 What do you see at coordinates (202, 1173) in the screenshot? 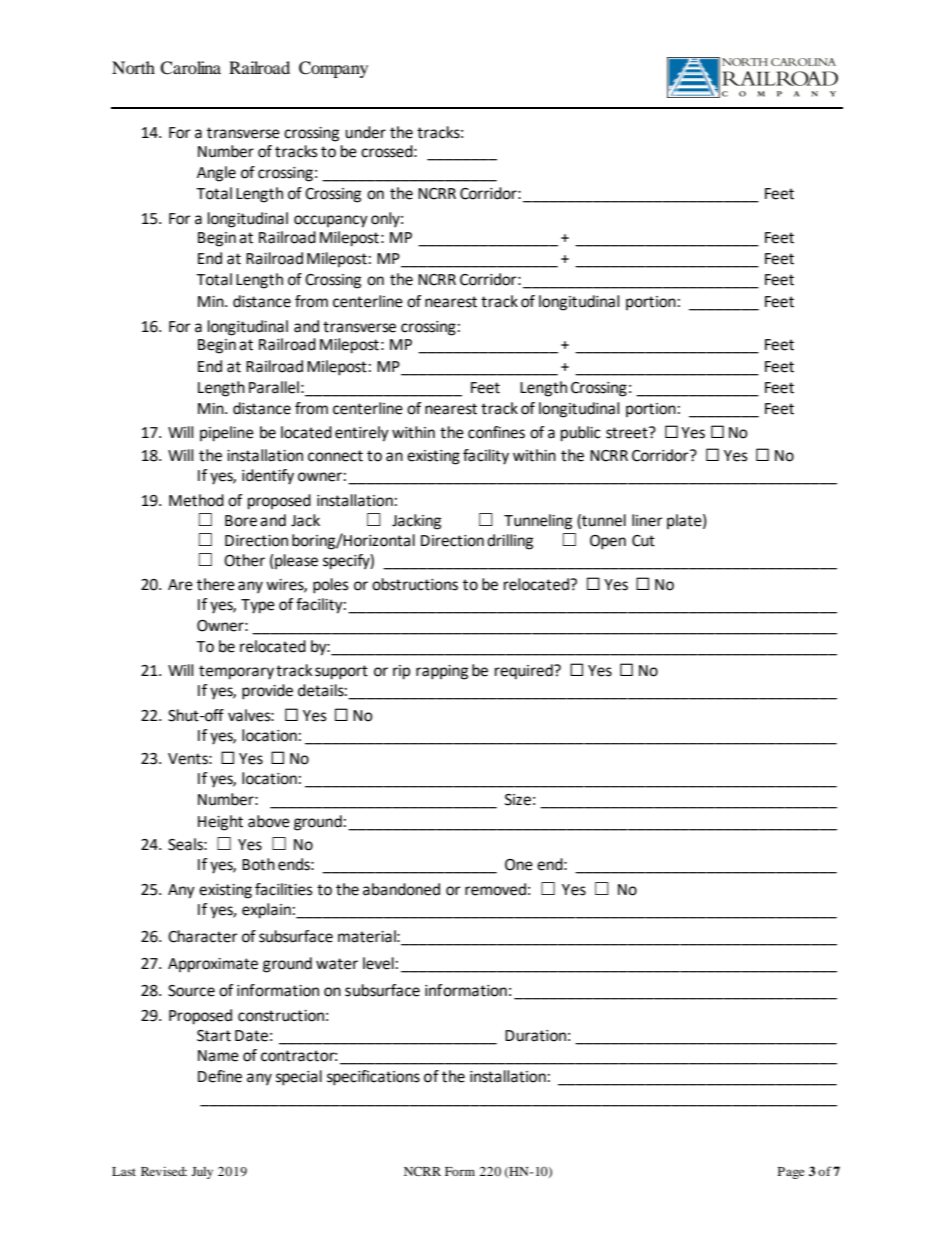
I see `July` at bounding box center [202, 1173].
